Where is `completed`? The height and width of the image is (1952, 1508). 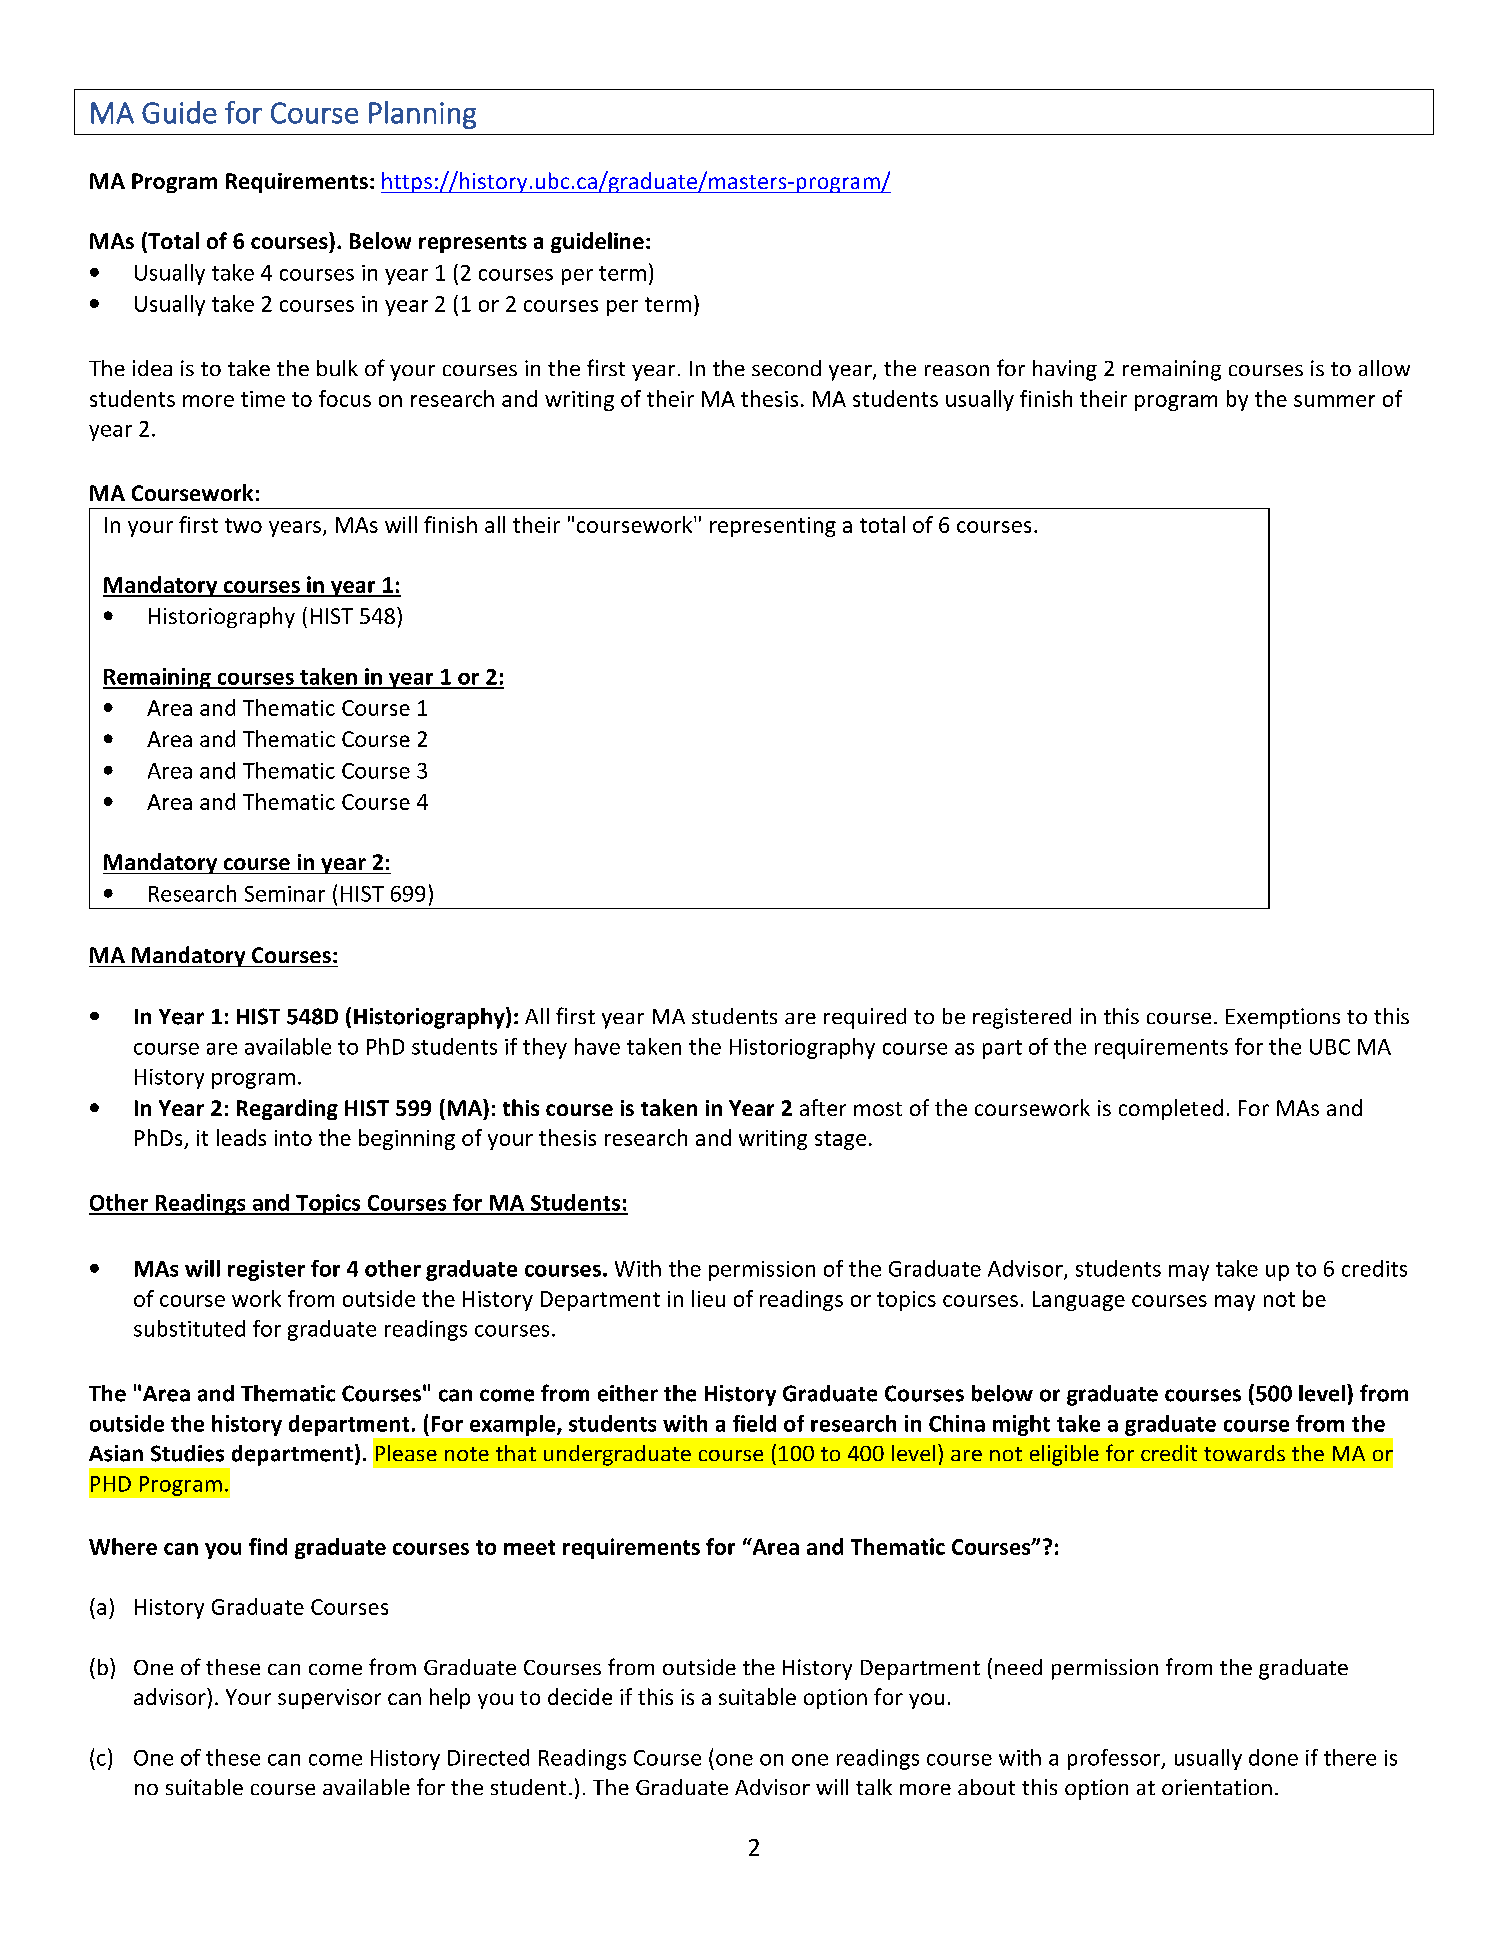
completed is located at coordinates (1171, 1109).
